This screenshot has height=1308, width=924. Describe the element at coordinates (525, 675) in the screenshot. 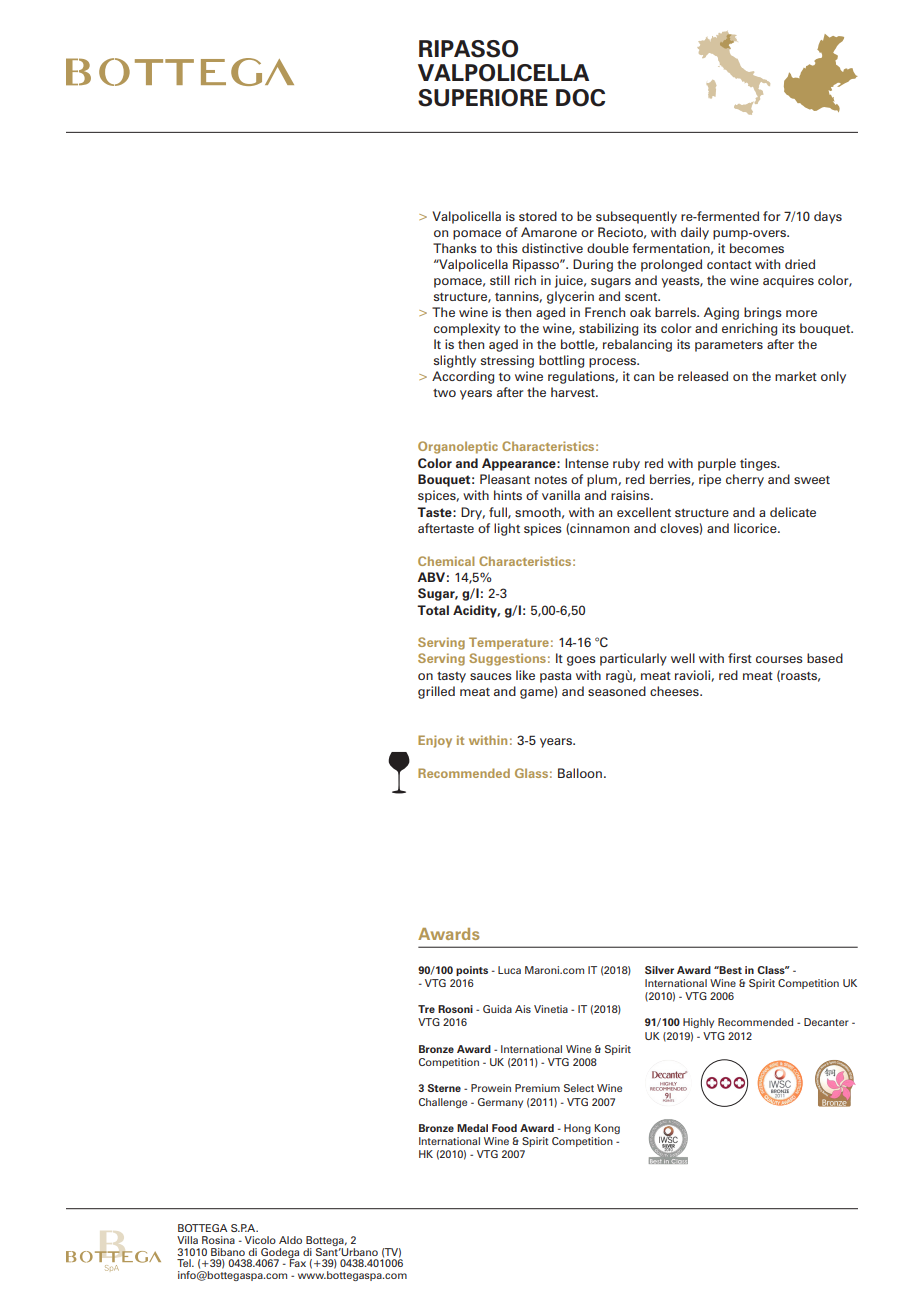

I see `like` at that location.
